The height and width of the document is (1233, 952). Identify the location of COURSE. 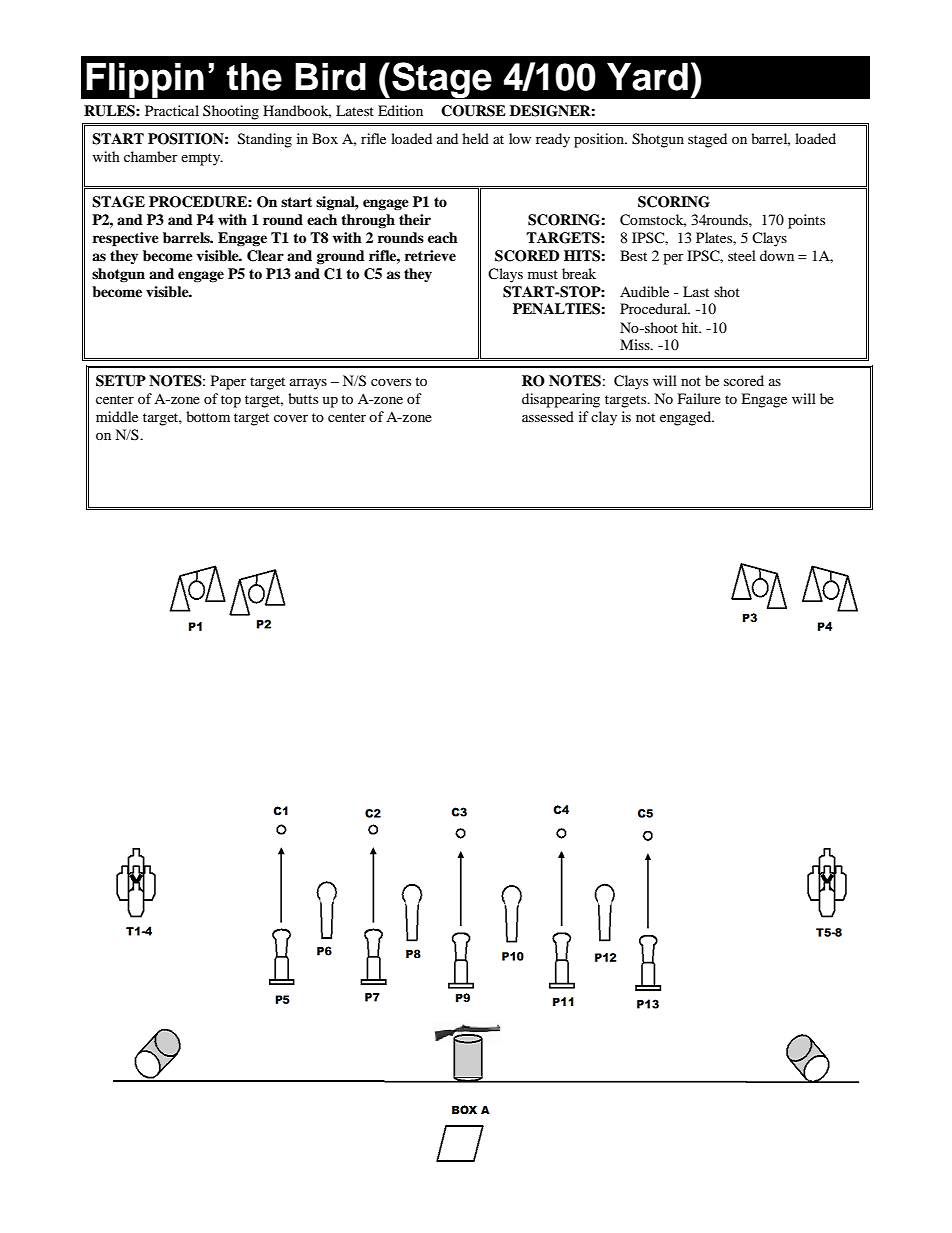
(473, 111).
